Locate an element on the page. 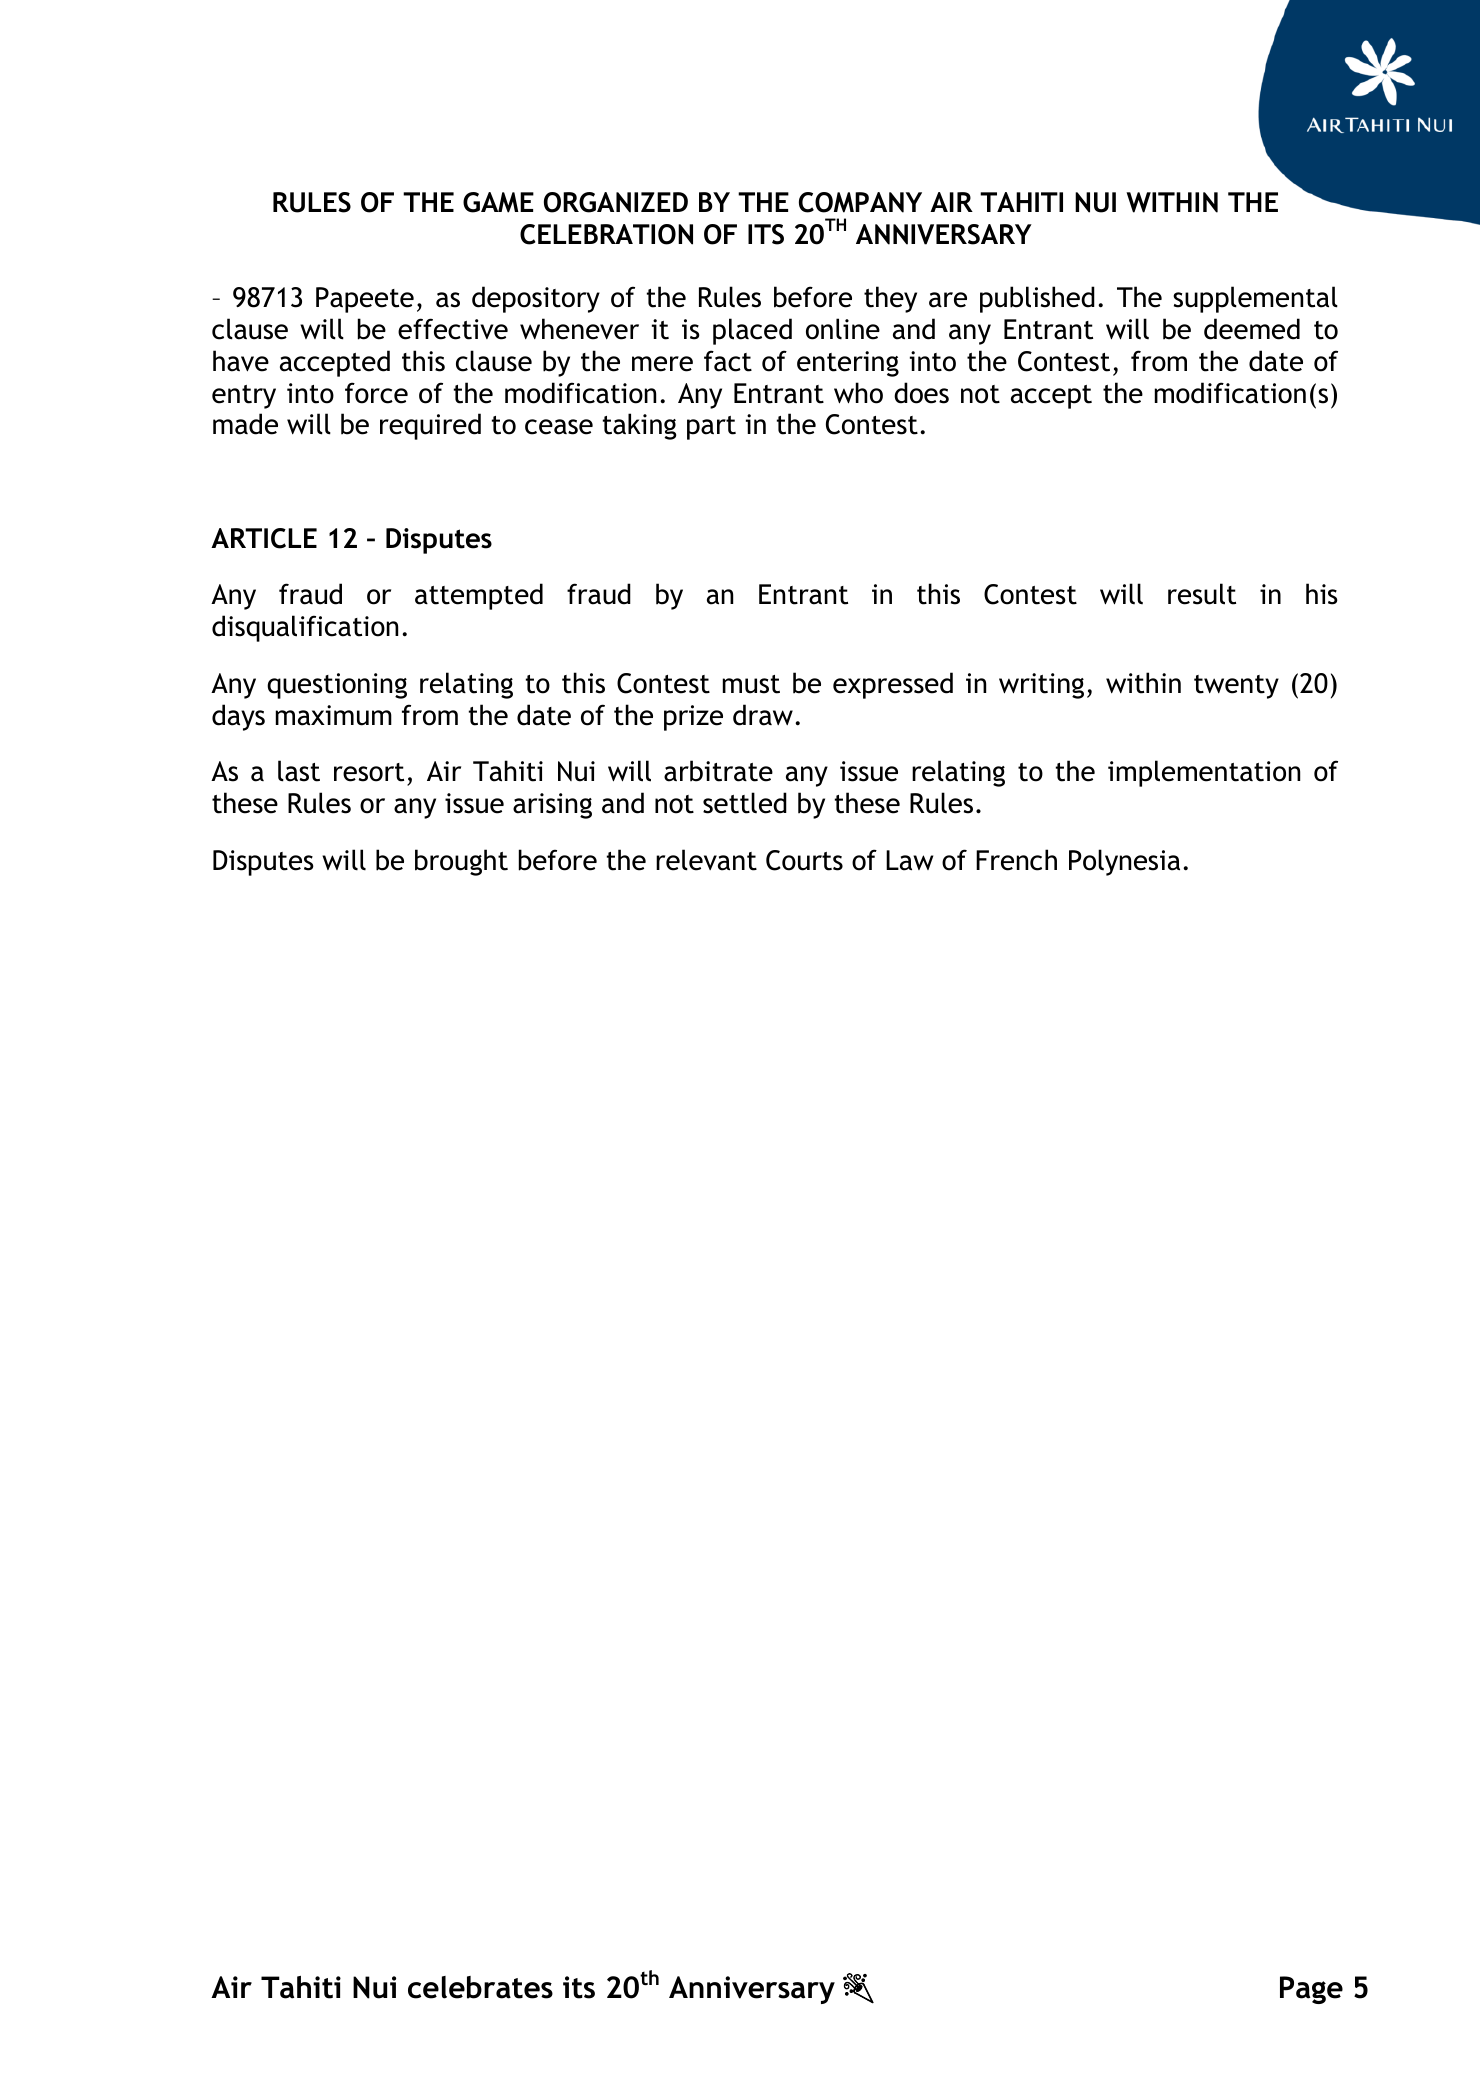 This page has height=2095, width=1480. French is located at coordinates (1016, 860).
